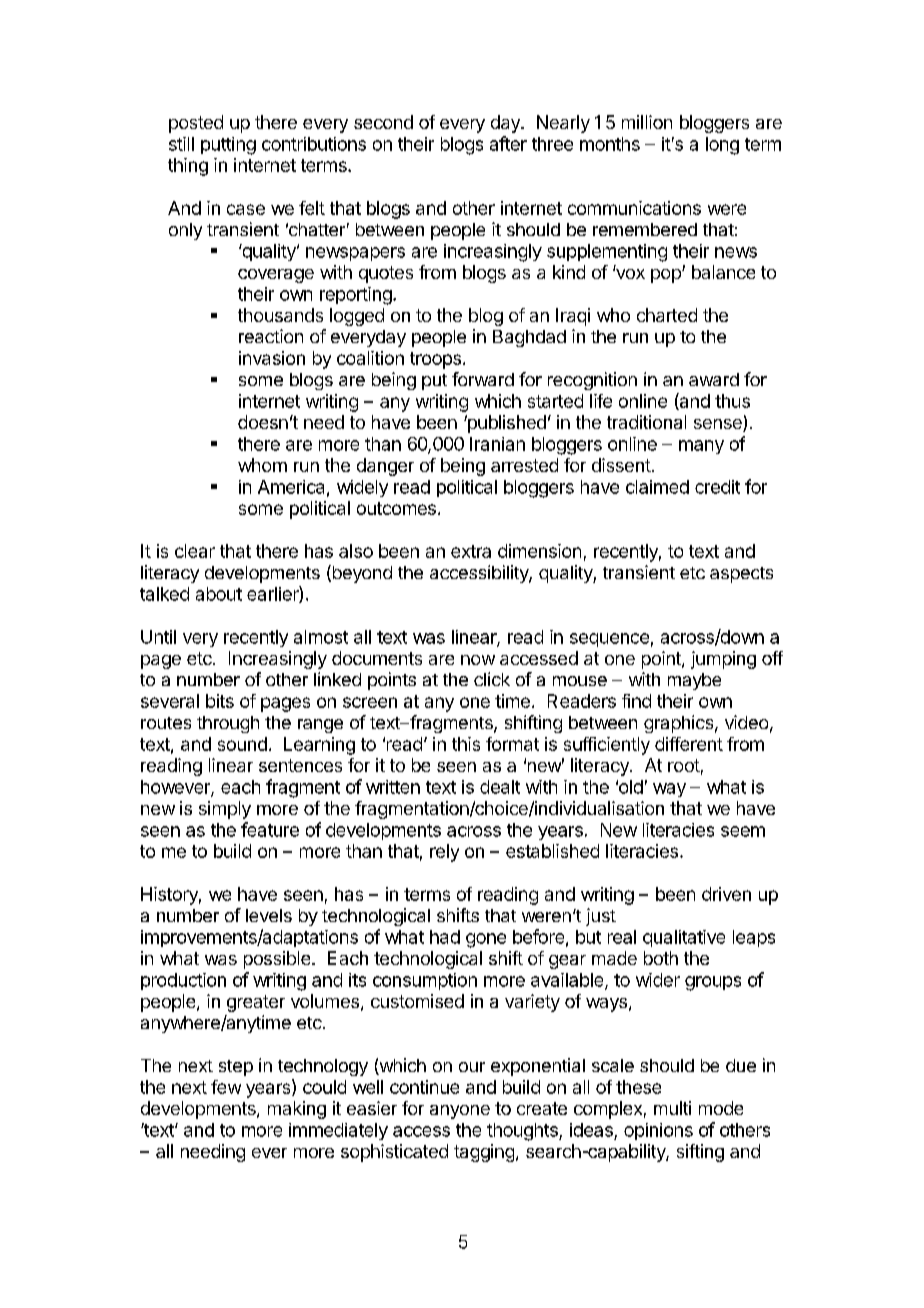 The height and width of the screenshot is (1308, 924). Describe the element at coordinates (272, 358) in the screenshot. I see `invasion` at that location.
